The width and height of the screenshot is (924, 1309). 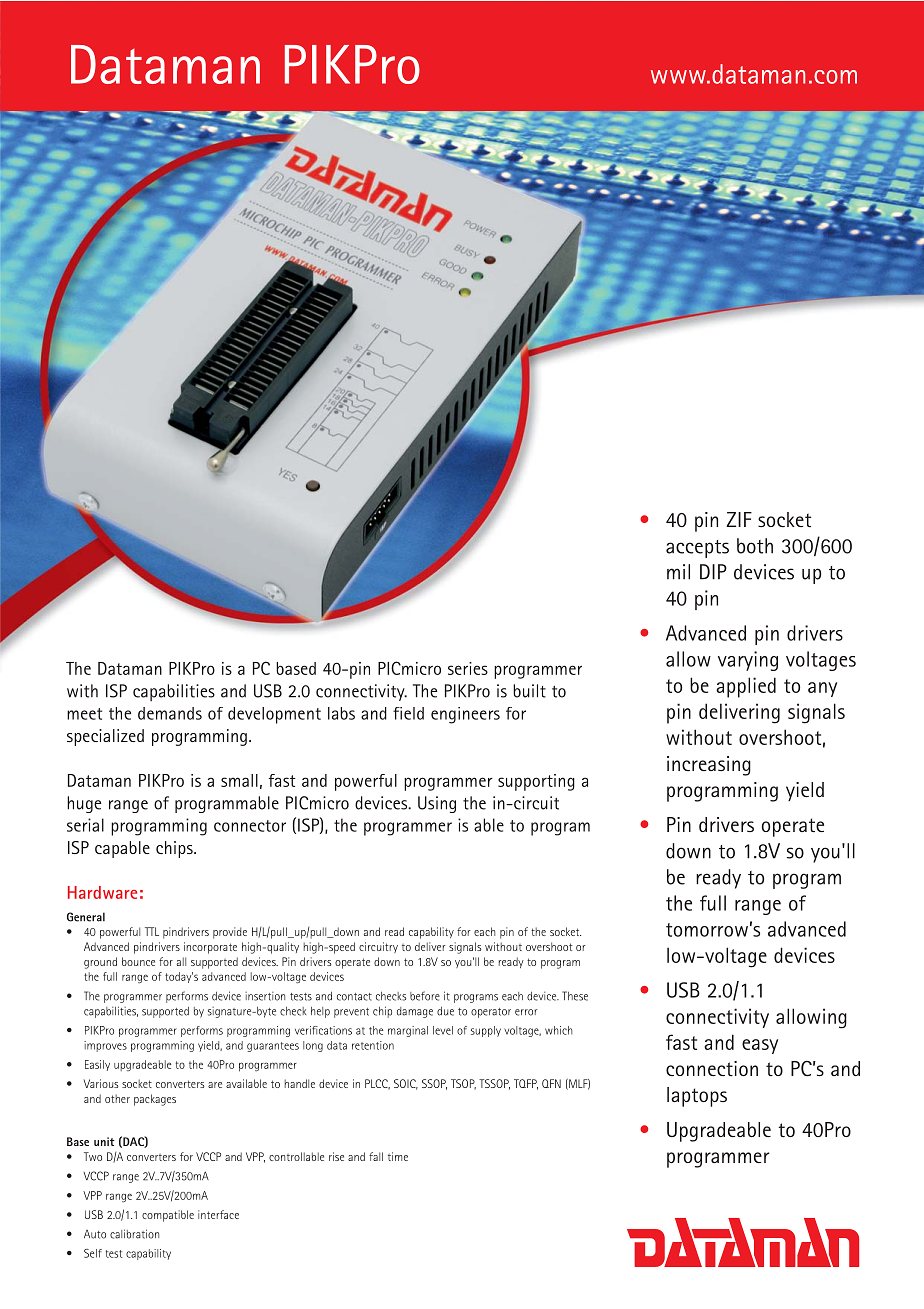 I want to click on Hardware, so click(x=102, y=892).
